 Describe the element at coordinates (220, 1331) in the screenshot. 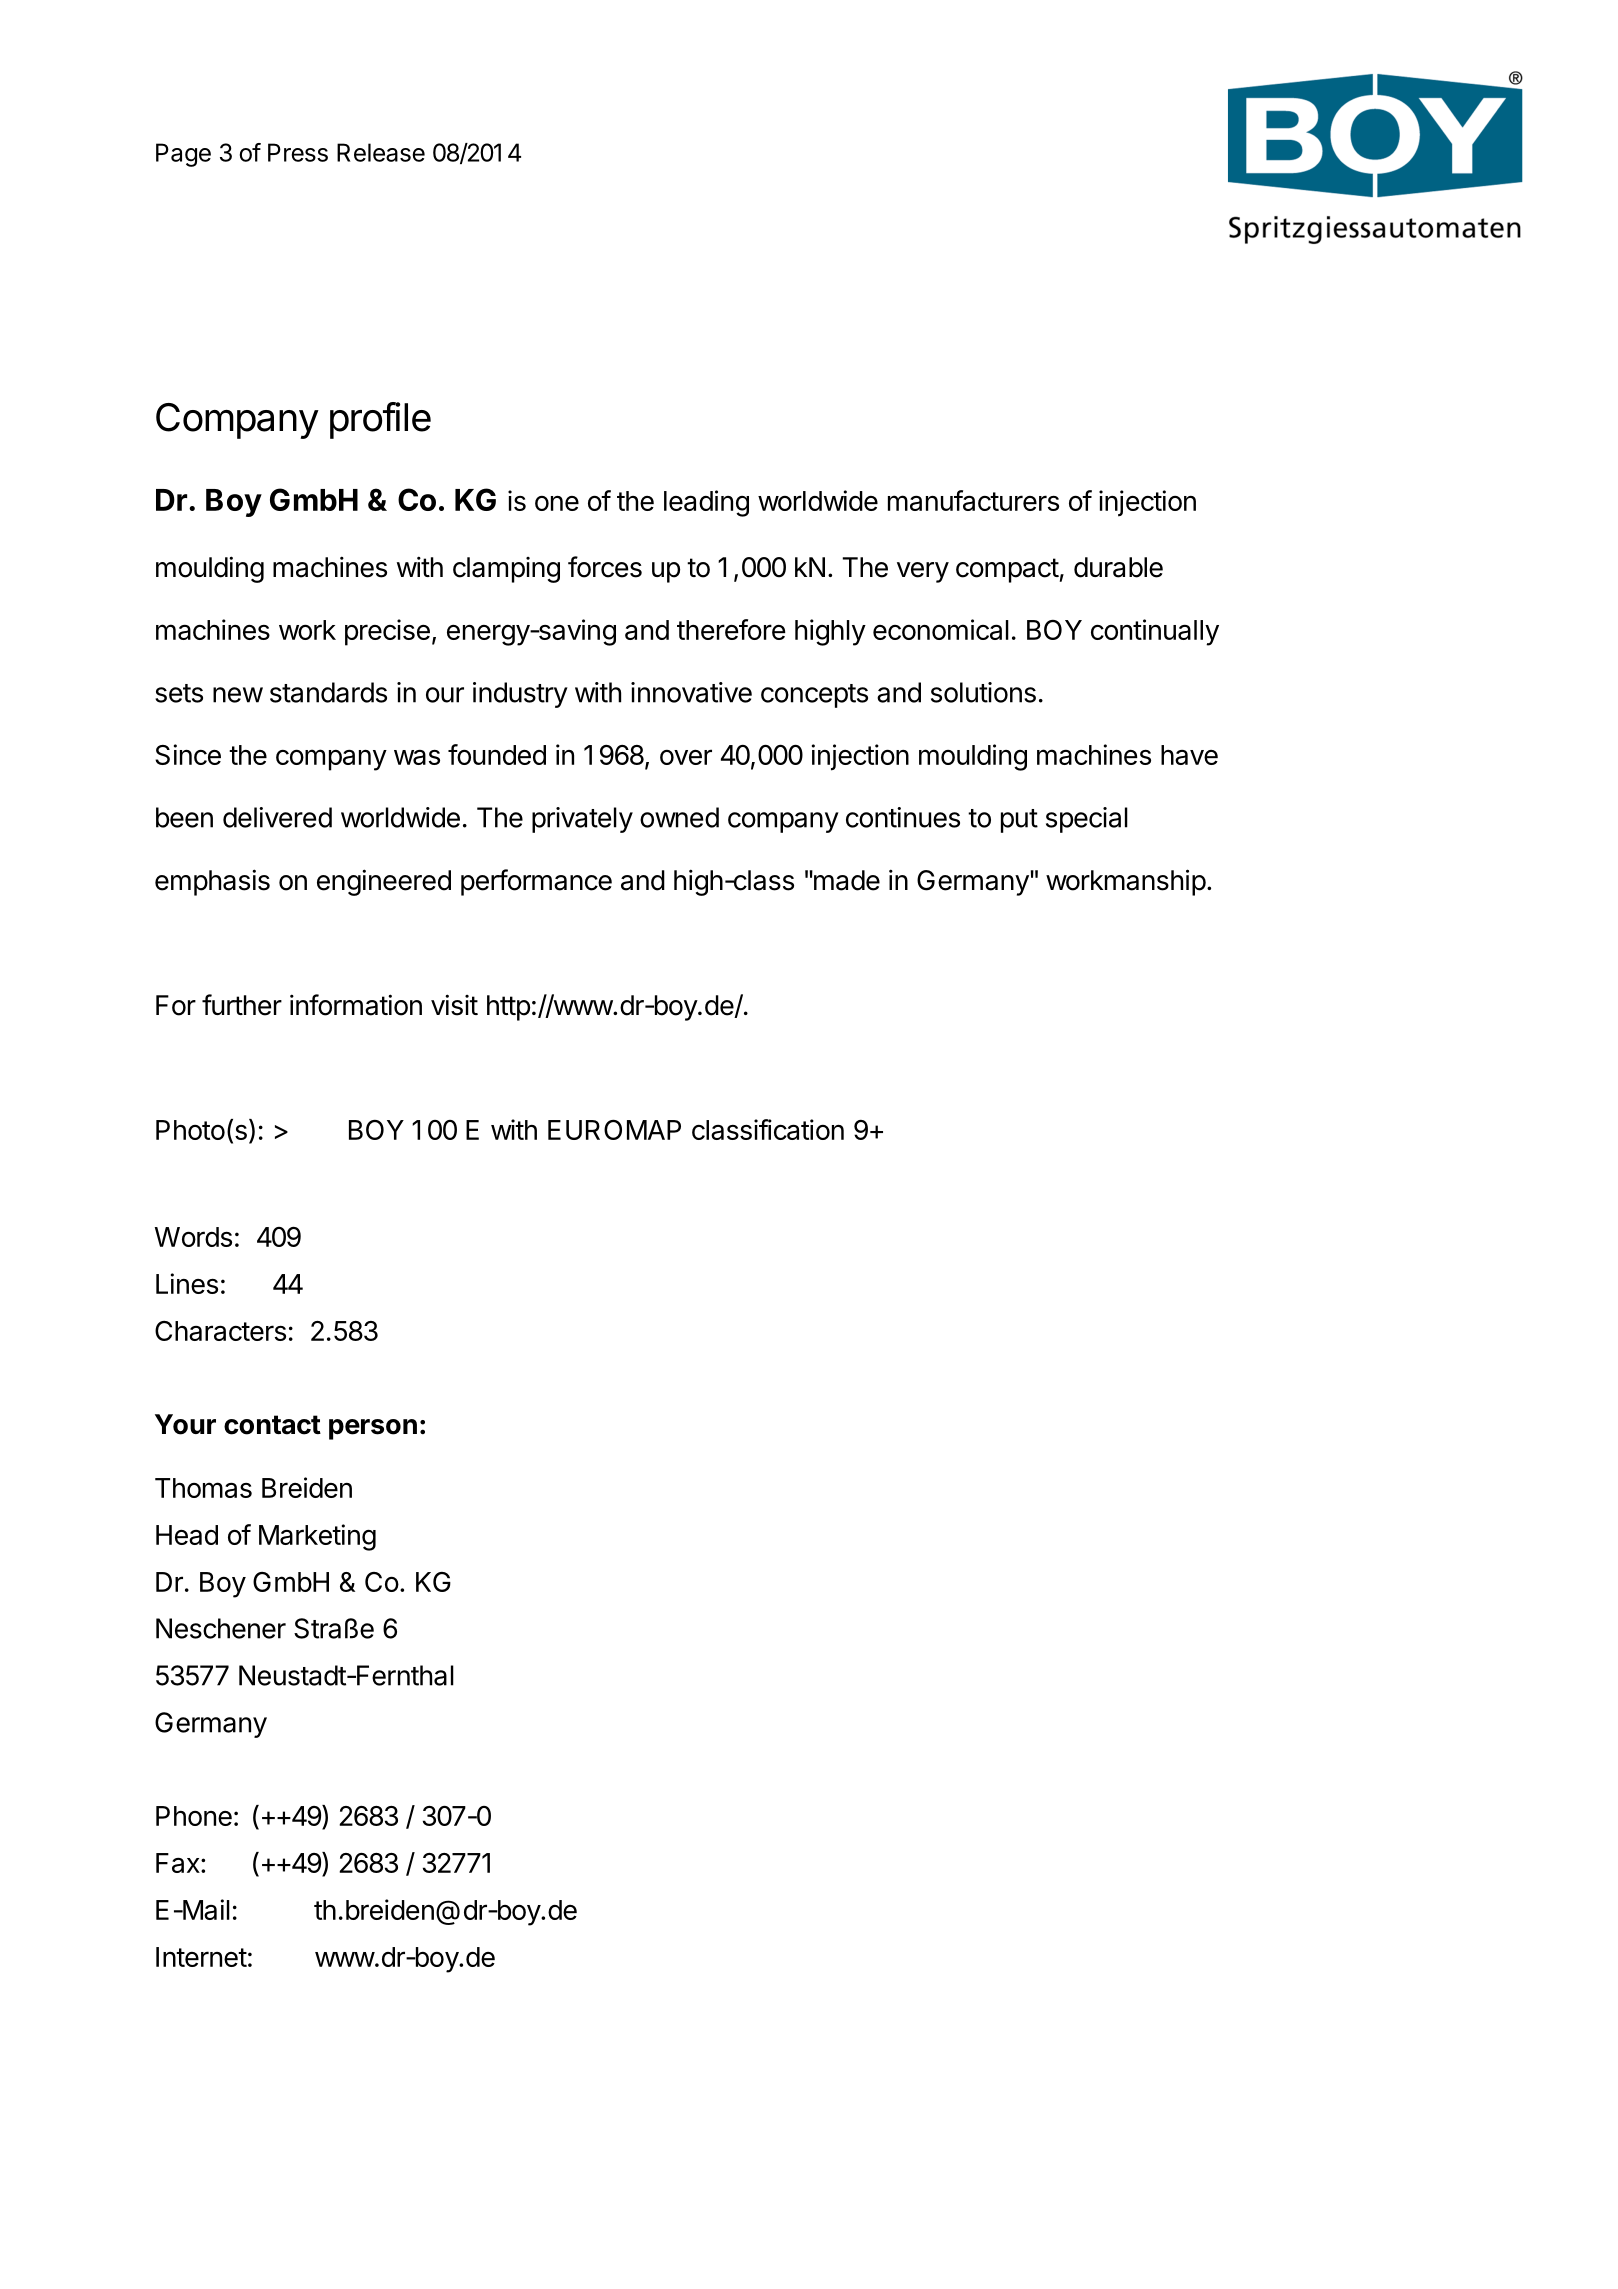

I see `Characters` at that location.
